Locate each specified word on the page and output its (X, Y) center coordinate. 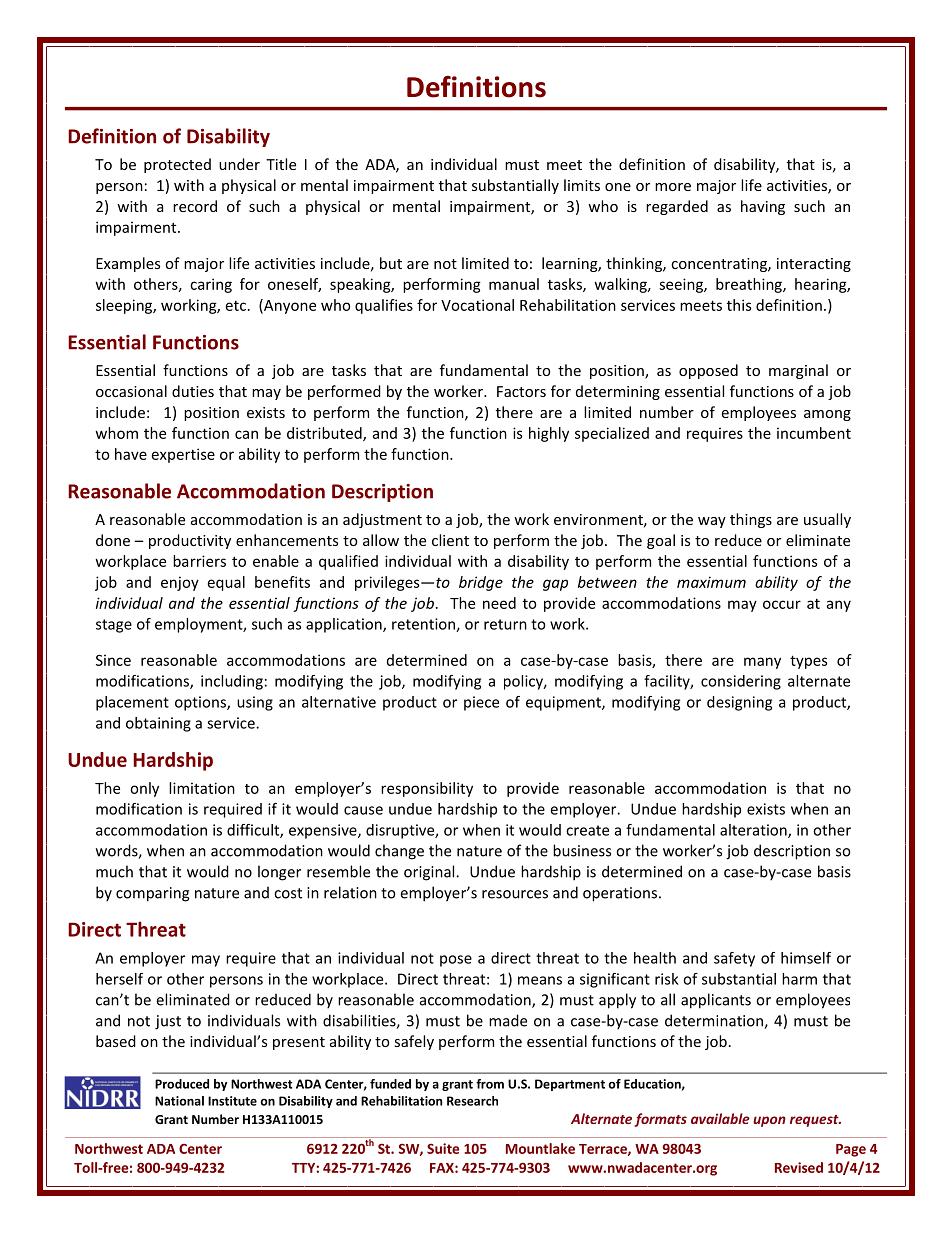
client (450, 540)
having (763, 207)
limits (582, 185)
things (751, 520)
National (179, 1101)
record (195, 206)
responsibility (427, 789)
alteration (754, 831)
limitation (202, 788)
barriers (199, 561)
